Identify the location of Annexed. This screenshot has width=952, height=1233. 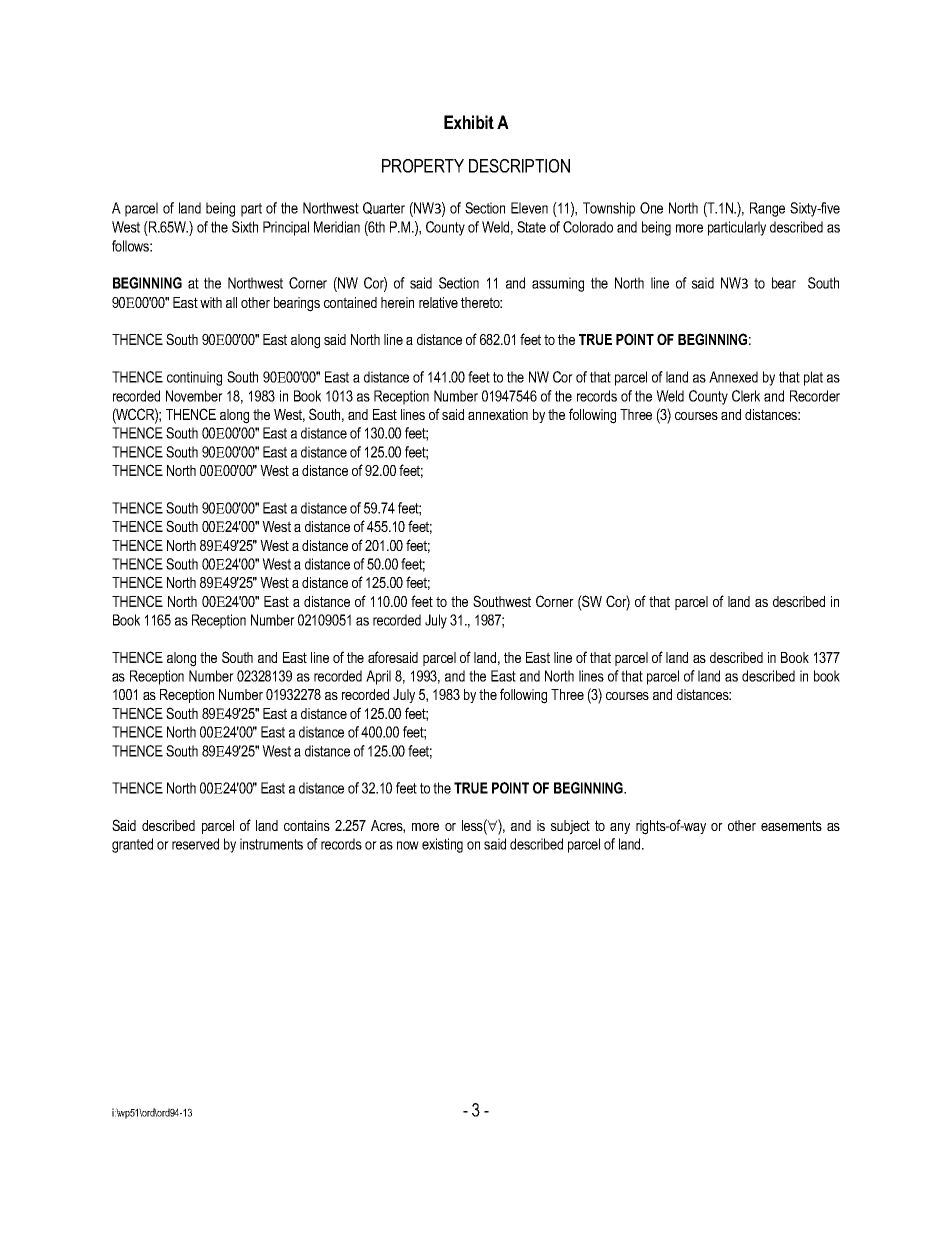
(733, 377).
